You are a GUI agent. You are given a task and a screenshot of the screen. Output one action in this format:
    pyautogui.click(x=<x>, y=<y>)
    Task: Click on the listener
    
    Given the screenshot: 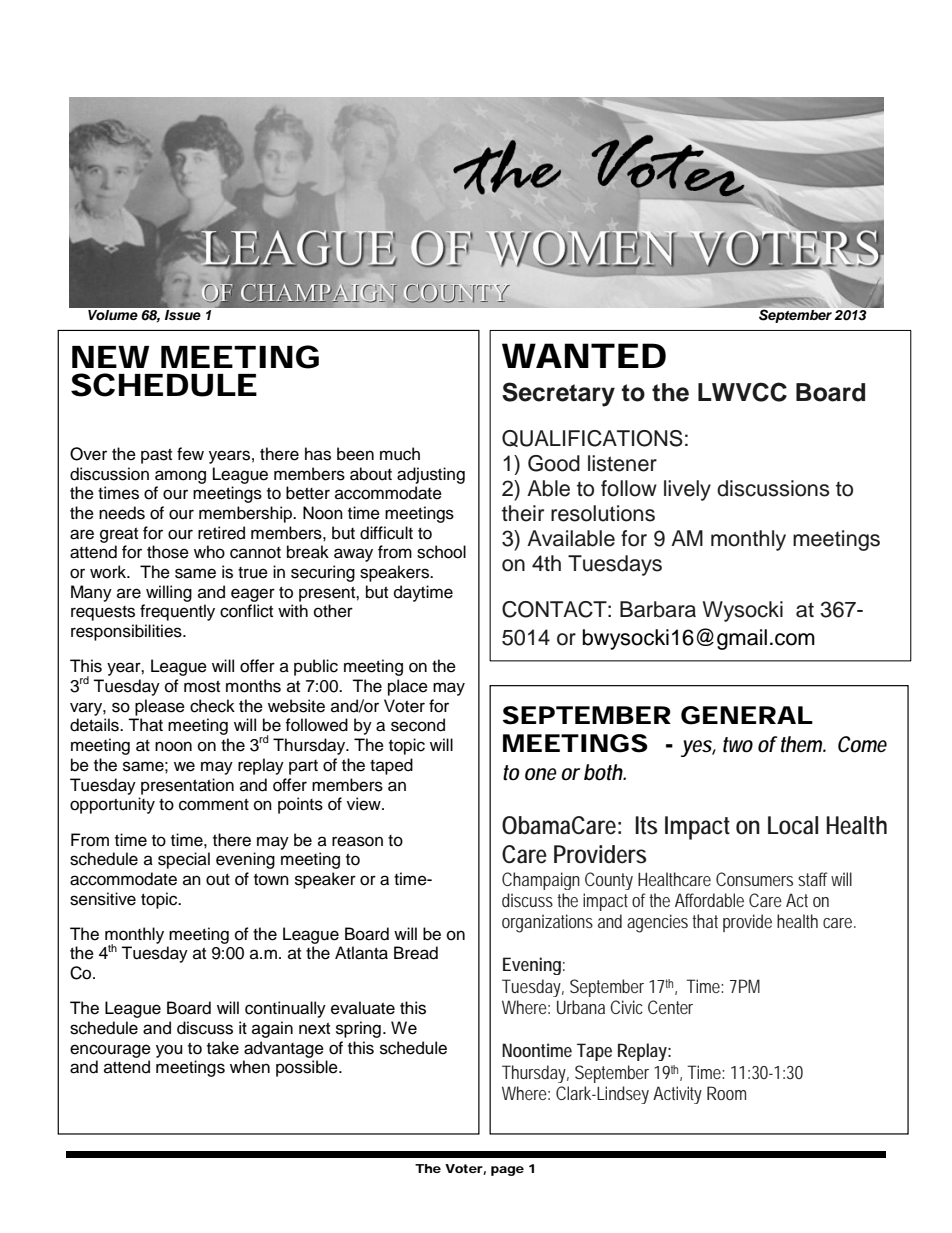 What is the action you would take?
    pyautogui.click(x=622, y=463)
